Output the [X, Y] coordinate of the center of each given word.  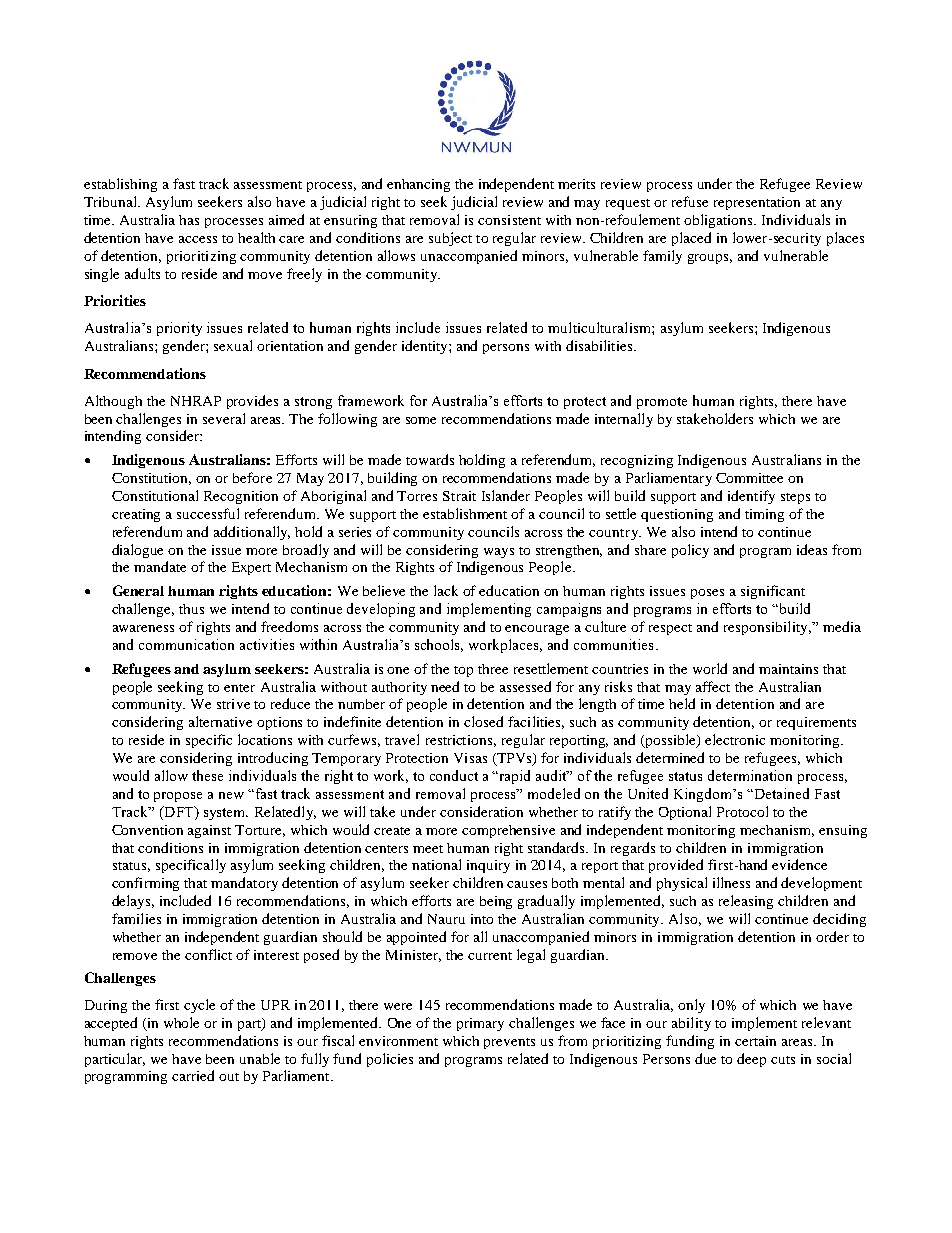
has [189, 220]
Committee [749, 478]
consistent [509, 220]
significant [773, 592]
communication [186, 644]
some [421, 420]
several [224, 418]
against [209, 831]
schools [439, 645]
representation [757, 203]
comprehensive [508, 831]
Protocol [742, 811]
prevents [509, 1043]
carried [193, 1075]
